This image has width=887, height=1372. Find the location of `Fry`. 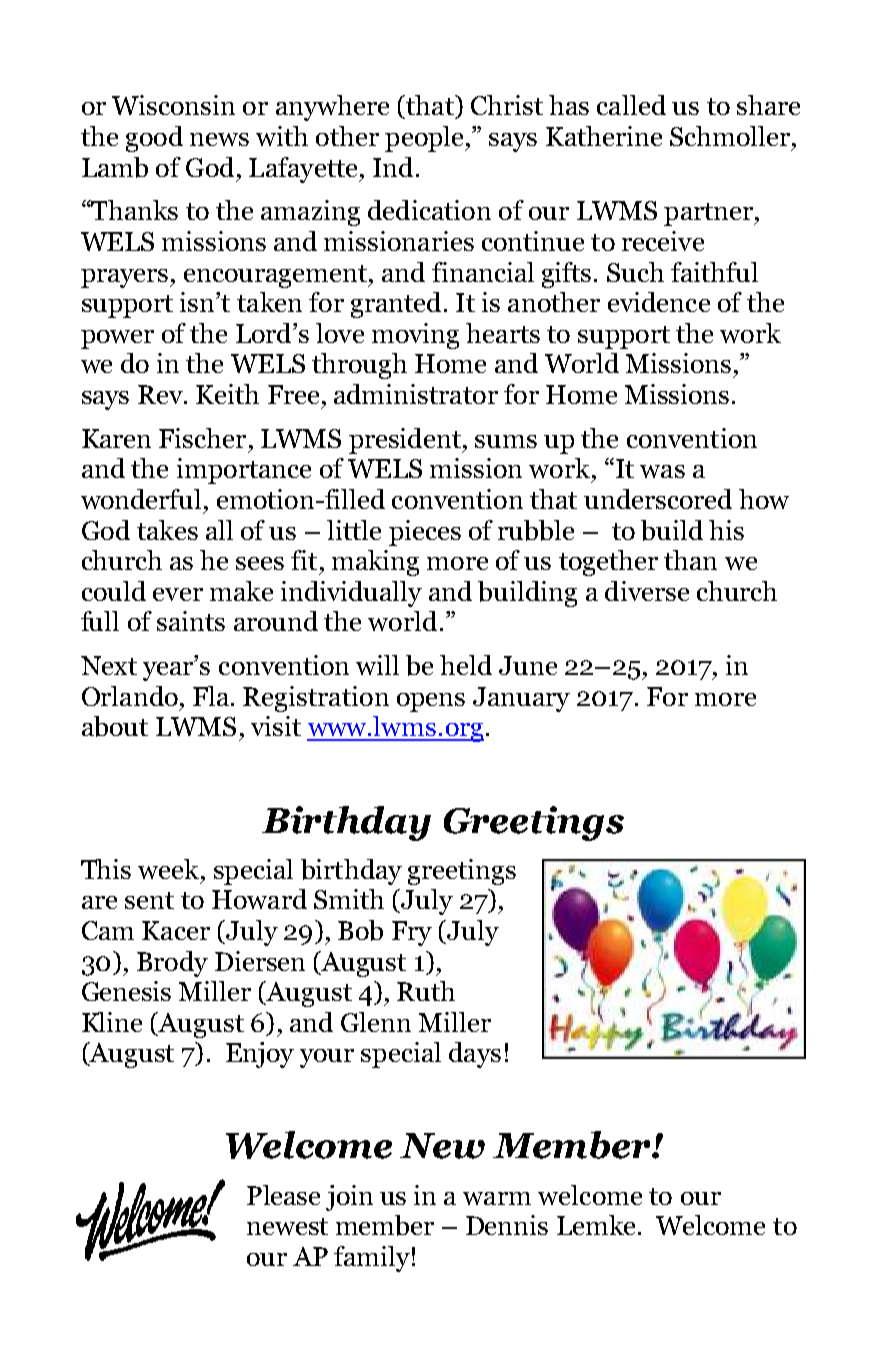

Fry is located at coordinates (412, 933).
